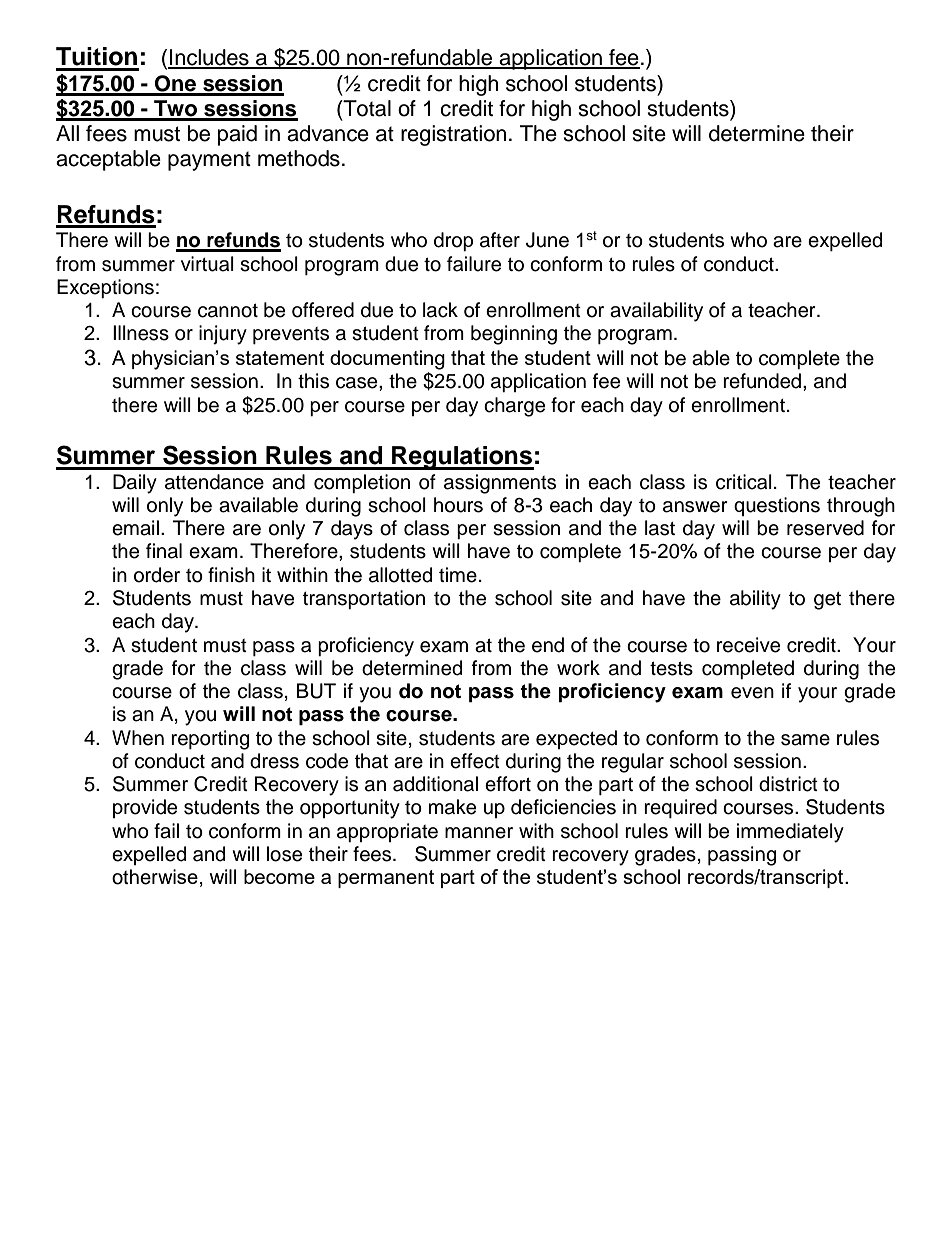 The image size is (952, 1233). Describe the element at coordinates (827, 601) in the document. I see `get` at that location.
